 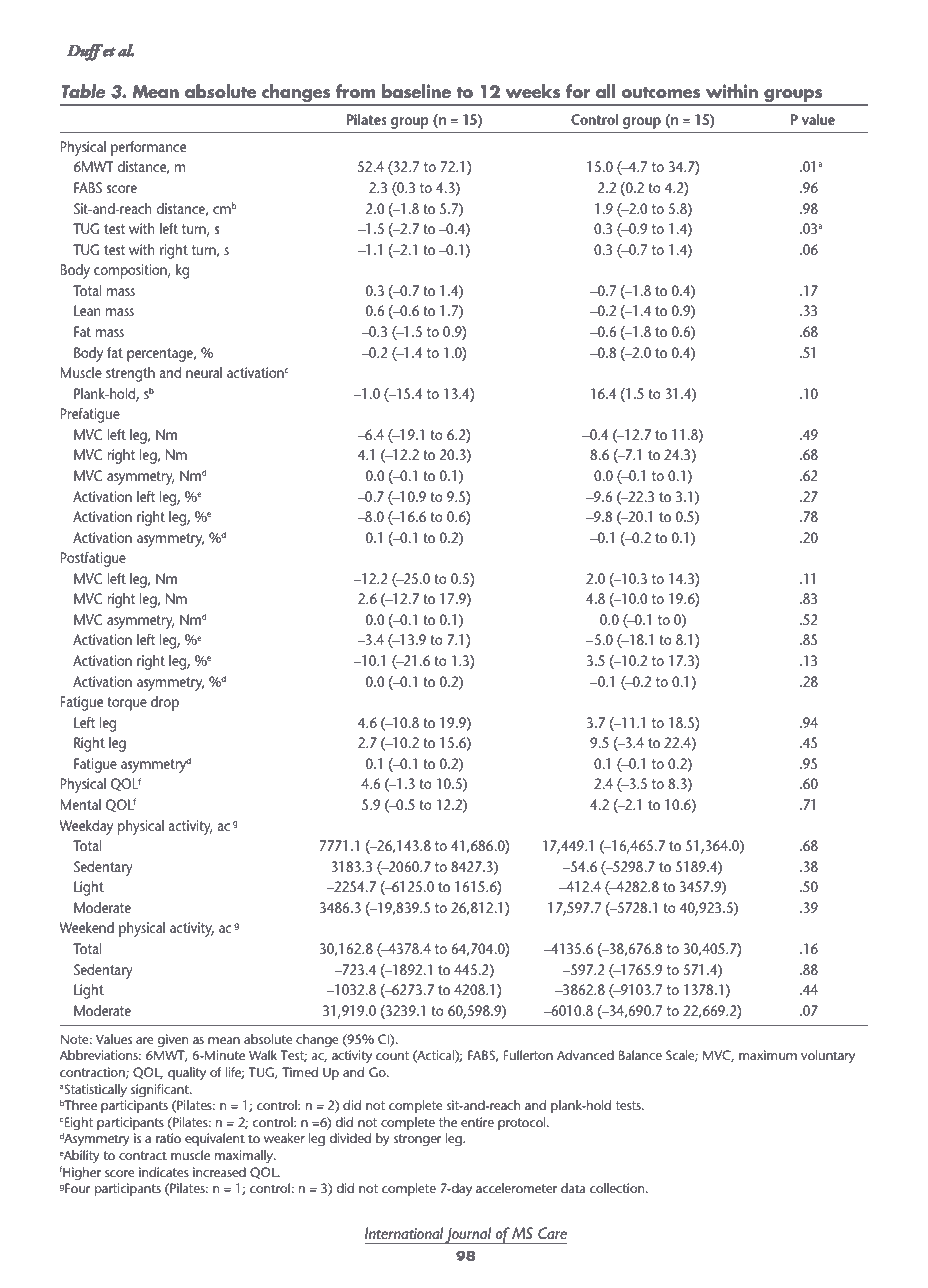 What do you see at coordinates (204, 372) in the image?
I see `neural` at bounding box center [204, 372].
